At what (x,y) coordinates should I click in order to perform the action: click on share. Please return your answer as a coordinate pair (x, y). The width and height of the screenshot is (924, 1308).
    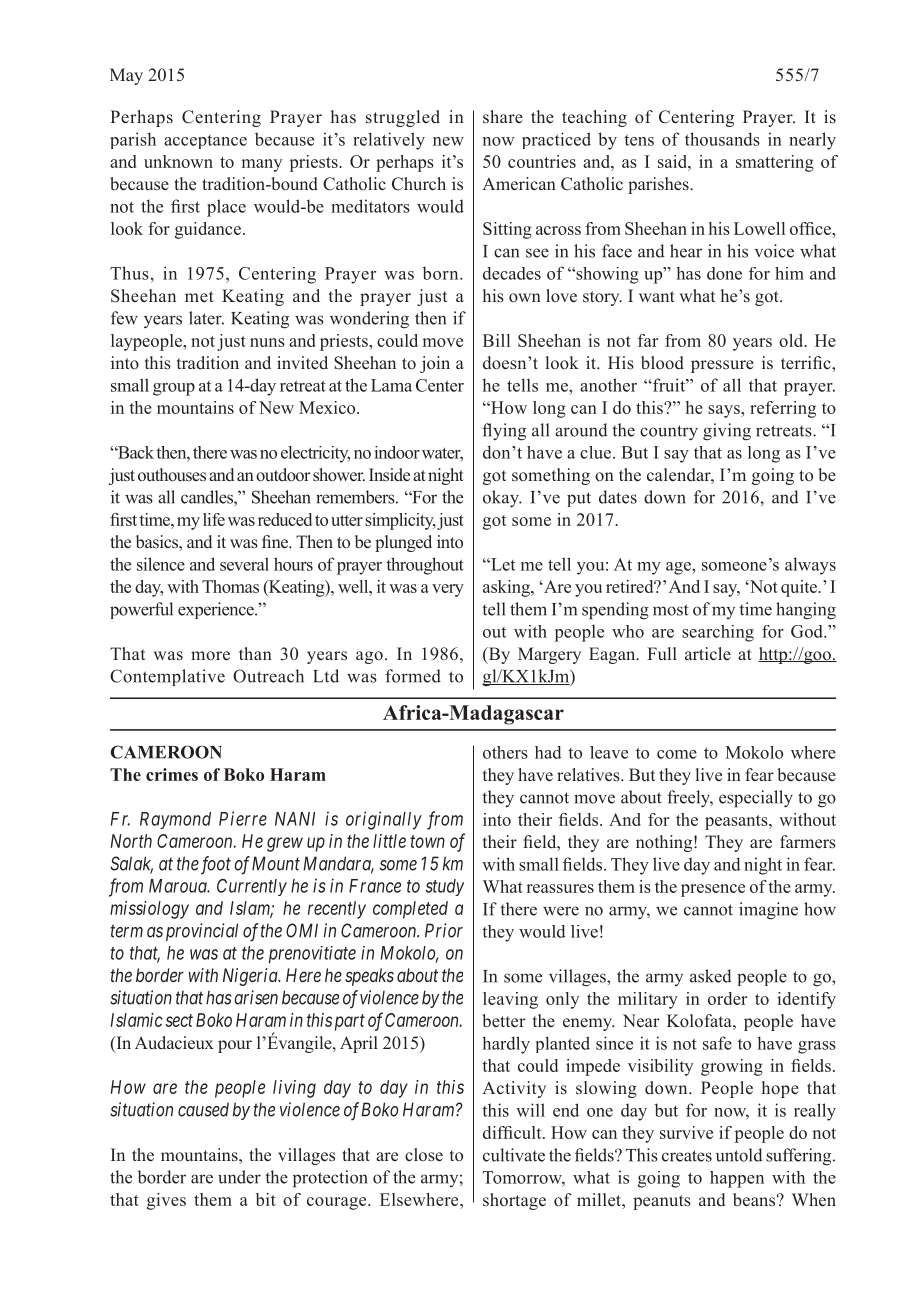
    Looking at the image, I should click on (503, 116).
